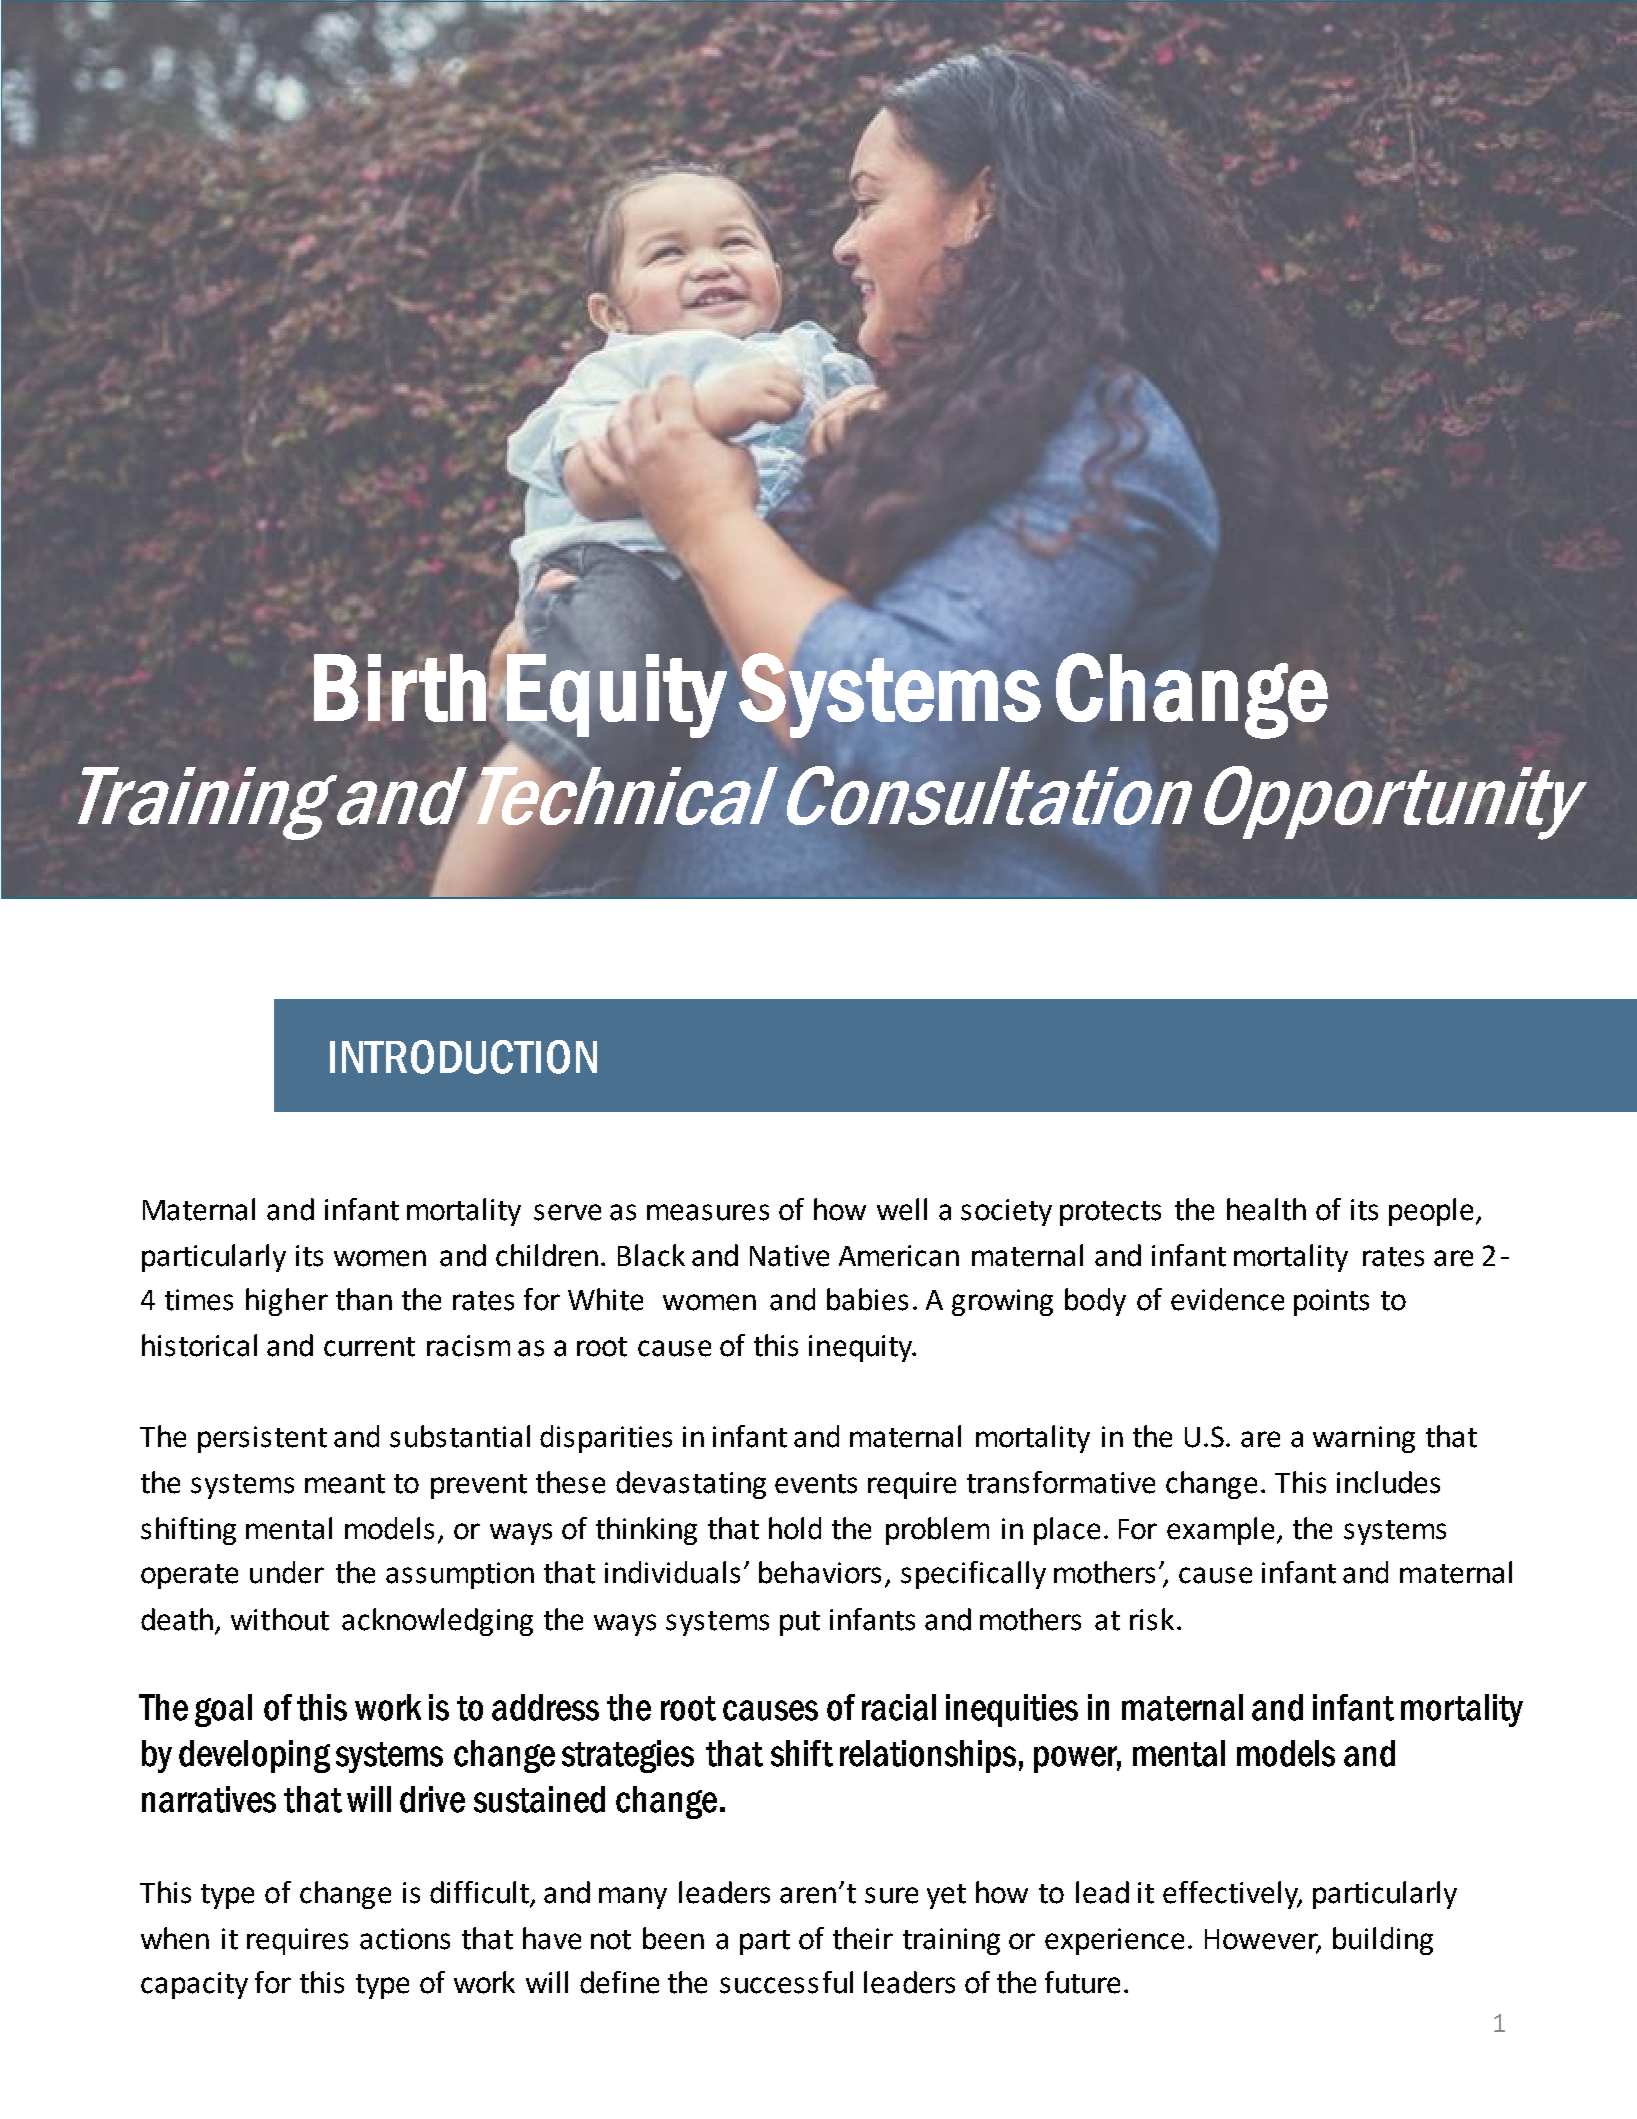 The width and height of the screenshot is (1637, 2119). What do you see at coordinates (1266, 1209) in the screenshot?
I see `health` at bounding box center [1266, 1209].
